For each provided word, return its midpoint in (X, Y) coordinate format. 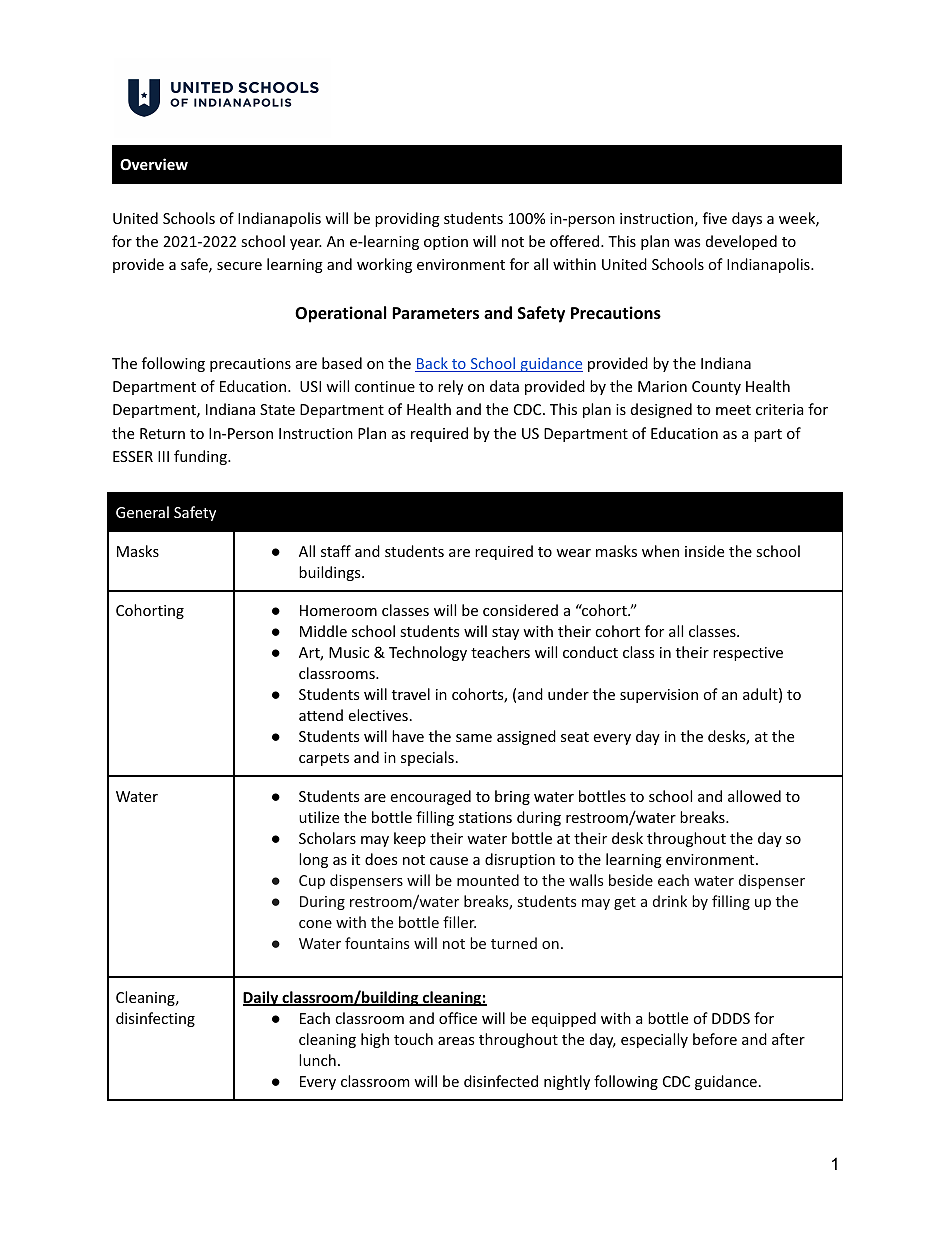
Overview (154, 164)
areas (456, 1041)
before (715, 1039)
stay (505, 633)
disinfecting (155, 1019)
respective (748, 654)
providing (407, 219)
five (715, 218)
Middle (323, 631)
